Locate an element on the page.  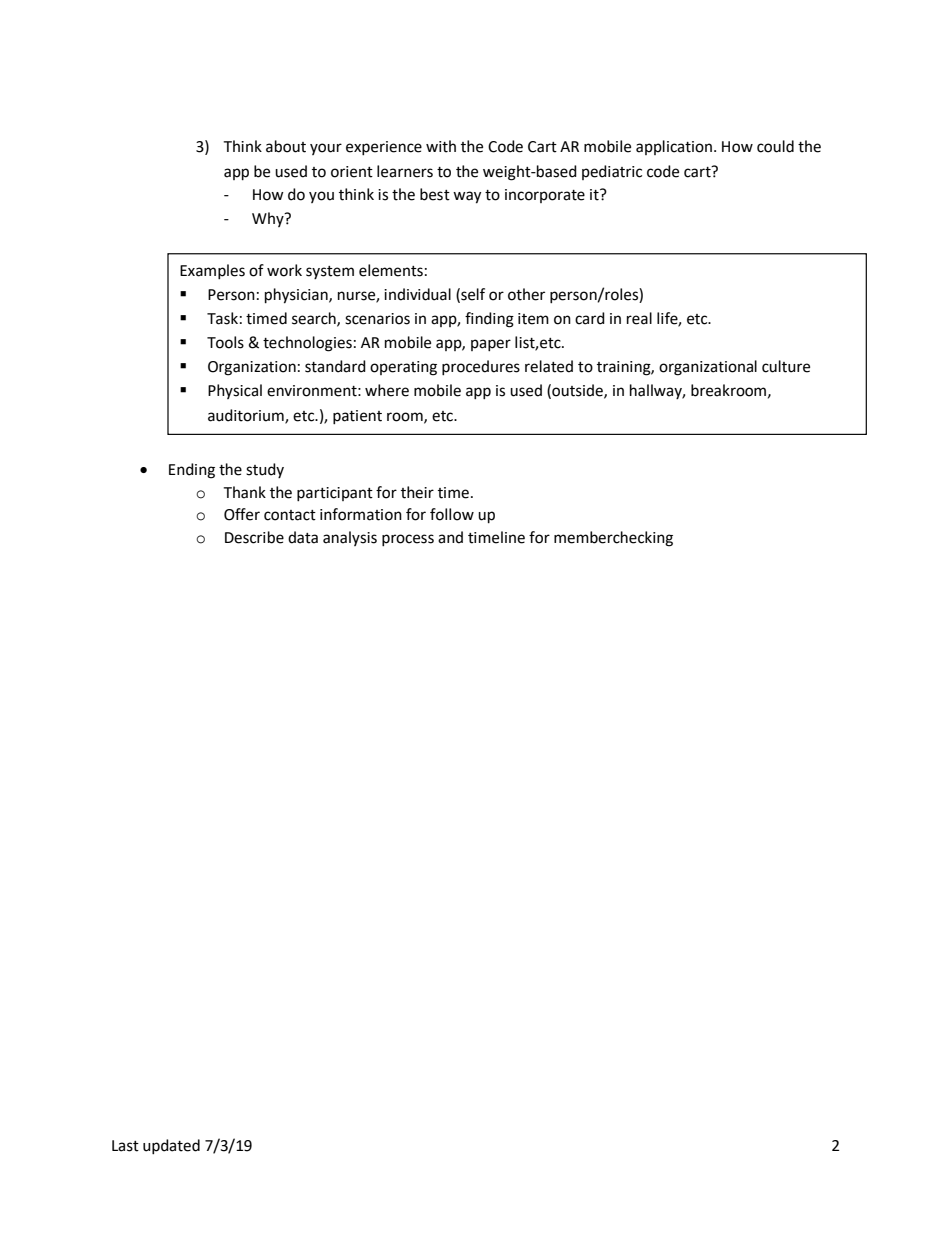
follow is located at coordinates (452, 514).
